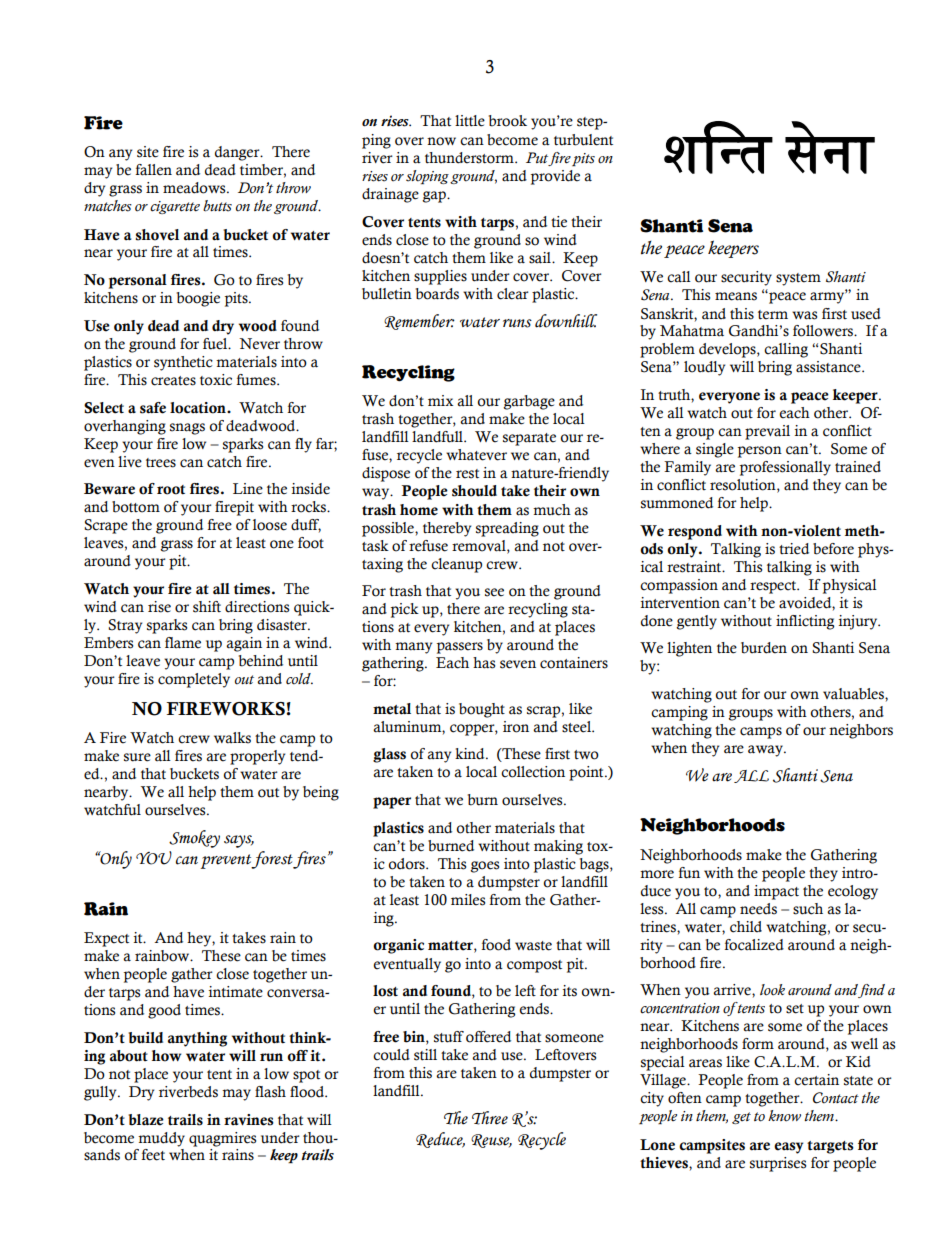 This document has width=952, height=1233. Describe the element at coordinates (470, 121) in the document. I see `little` at that location.
